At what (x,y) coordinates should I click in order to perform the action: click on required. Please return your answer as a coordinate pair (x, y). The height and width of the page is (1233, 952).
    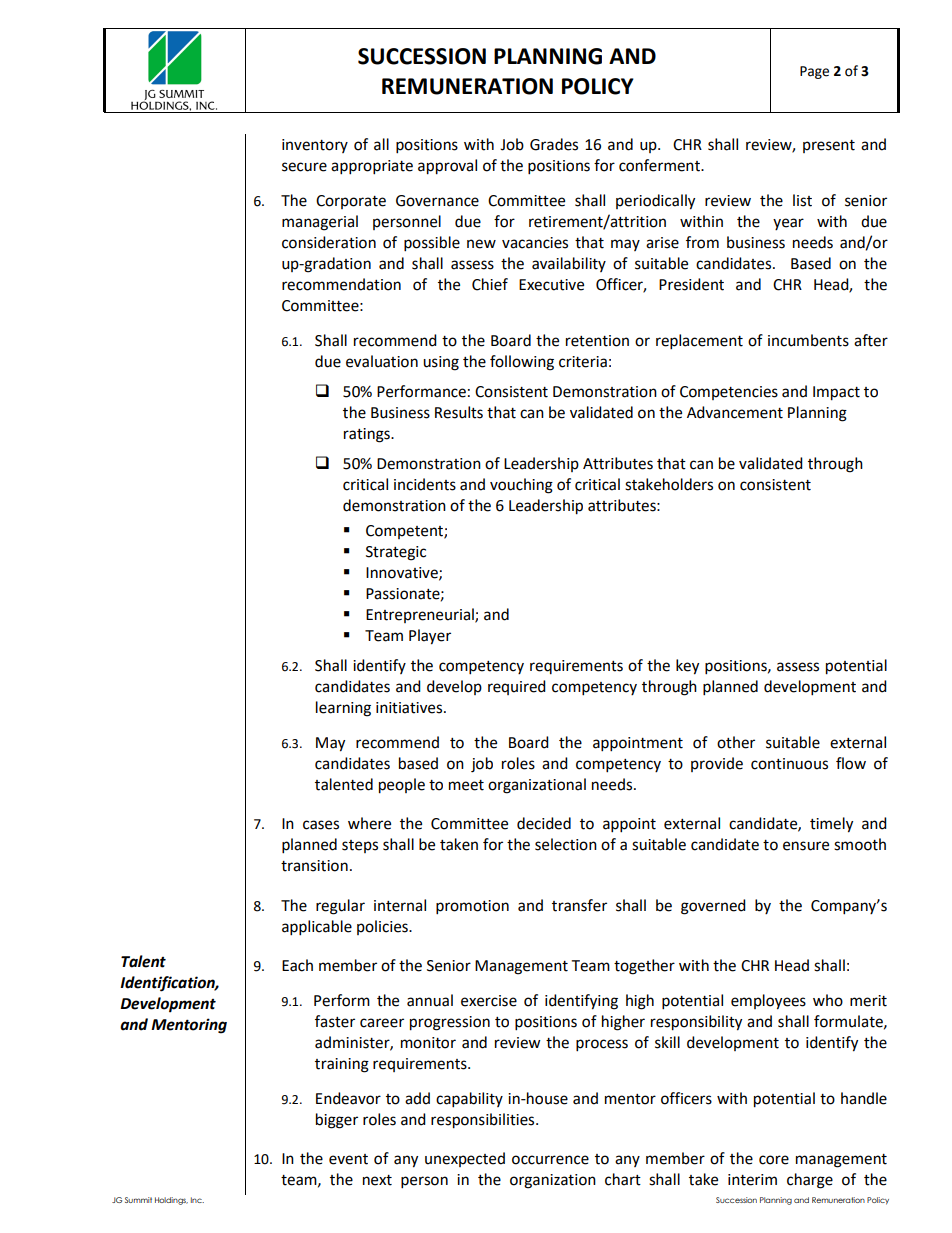
    Looking at the image, I should click on (517, 687).
